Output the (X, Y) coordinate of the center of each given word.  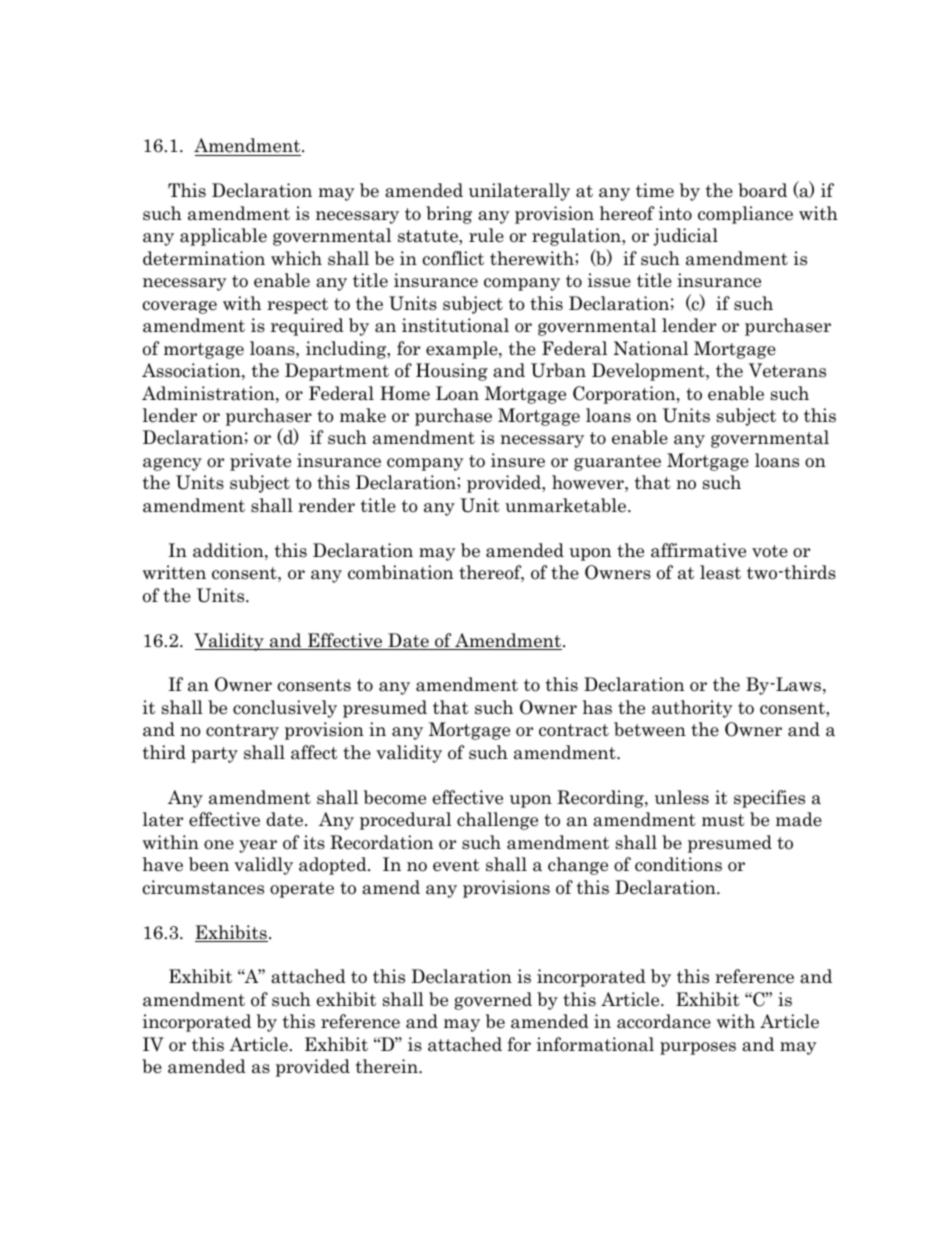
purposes (698, 1048)
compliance (745, 215)
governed (493, 1001)
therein (388, 1066)
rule (486, 235)
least (720, 572)
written (174, 572)
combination (400, 572)
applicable (223, 237)
